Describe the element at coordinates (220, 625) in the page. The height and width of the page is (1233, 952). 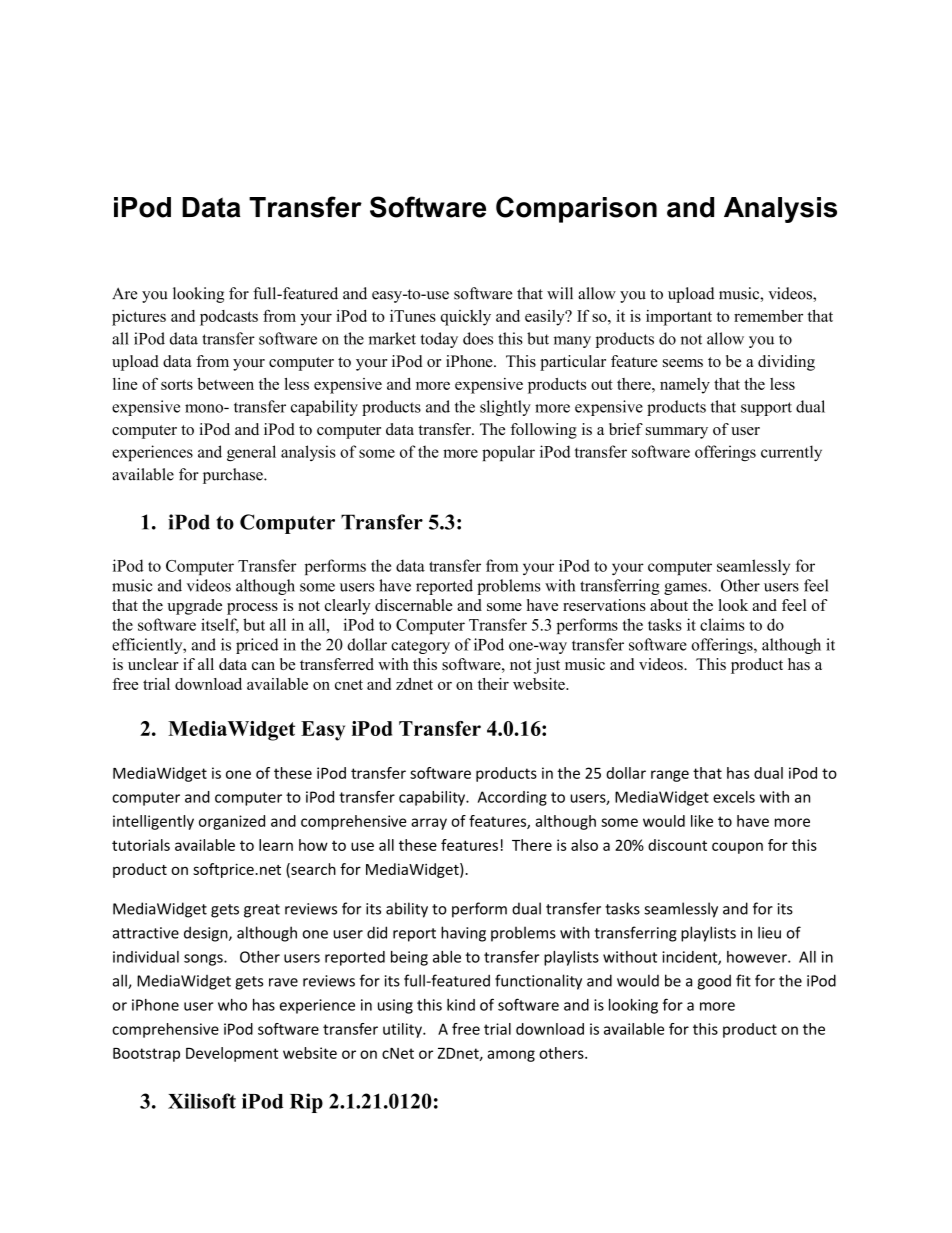
I see `itself` at that location.
